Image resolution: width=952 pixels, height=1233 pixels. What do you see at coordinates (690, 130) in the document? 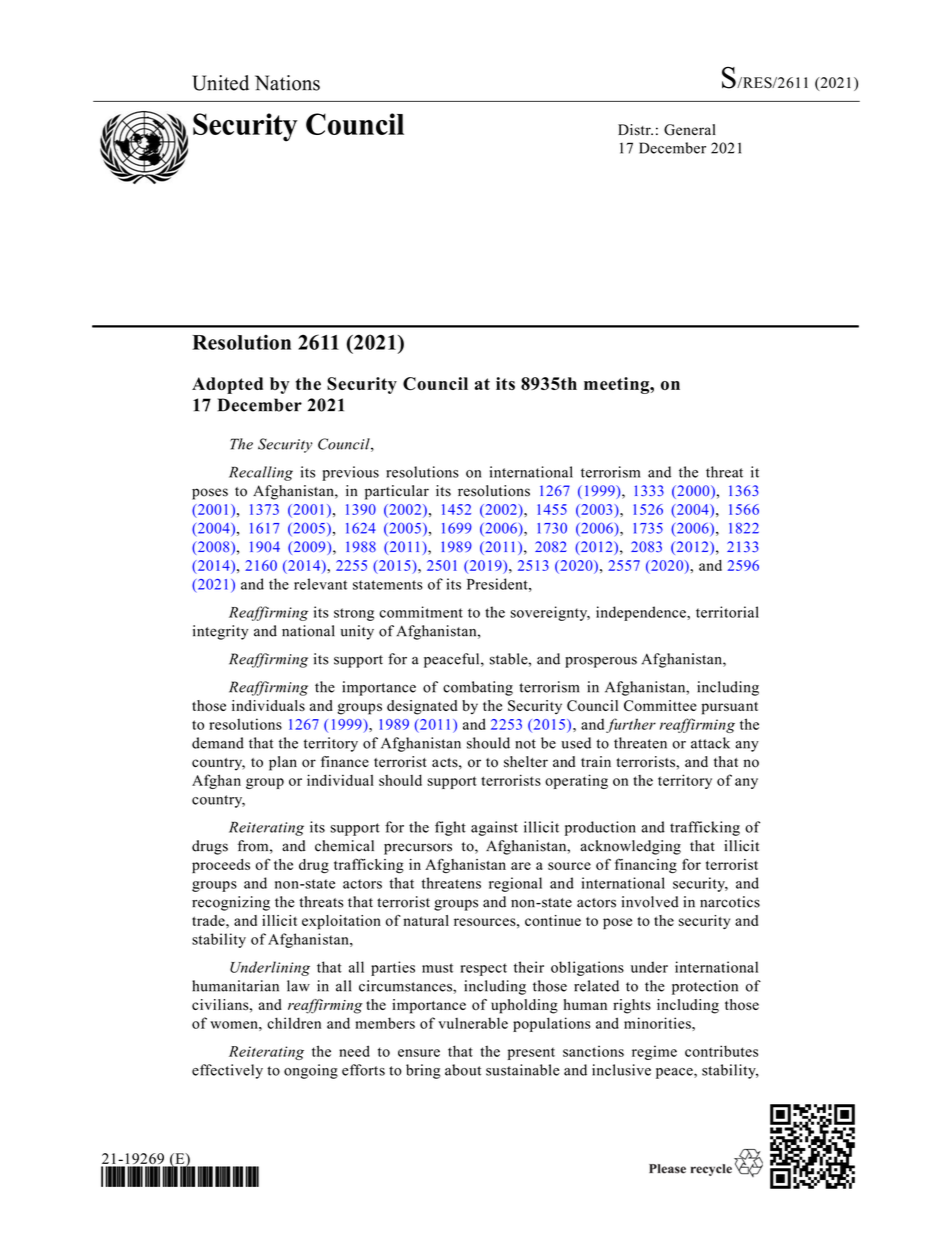
I see `General` at bounding box center [690, 130].
